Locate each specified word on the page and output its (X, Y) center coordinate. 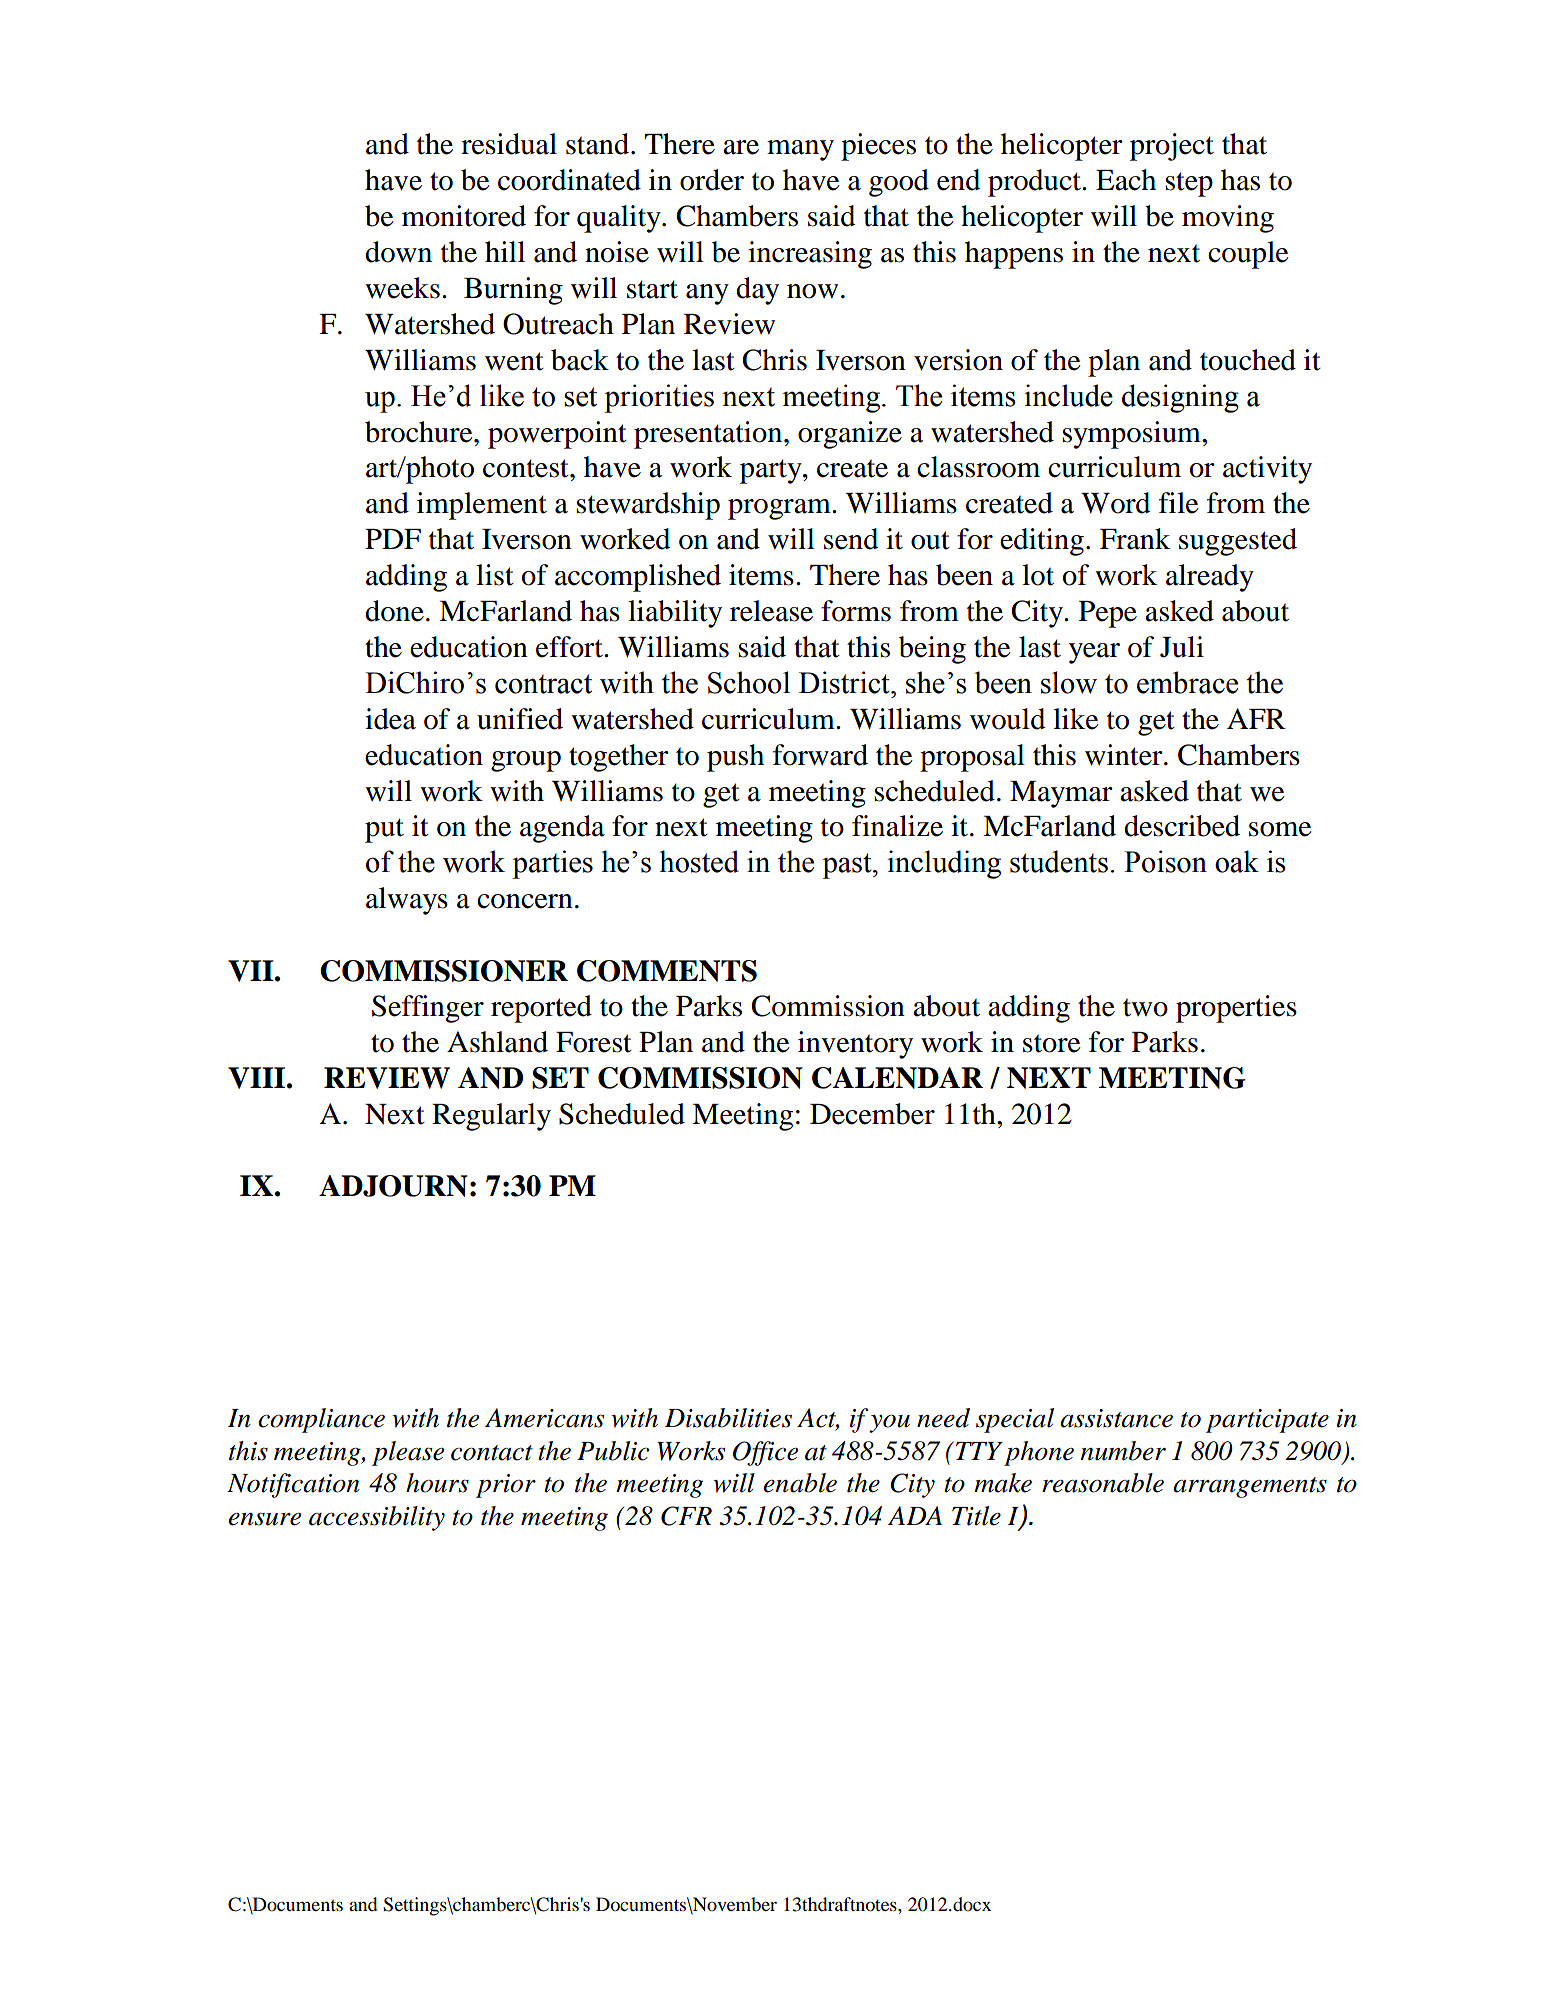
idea (390, 719)
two (1145, 1008)
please (408, 1453)
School (749, 682)
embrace (1187, 682)
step (1189, 184)
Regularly (491, 1117)
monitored (464, 216)
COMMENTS (667, 971)
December (872, 1114)
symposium (1132, 435)
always (407, 901)
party (772, 471)
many (800, 150)
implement (482, 506)
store (1051, 1044)
